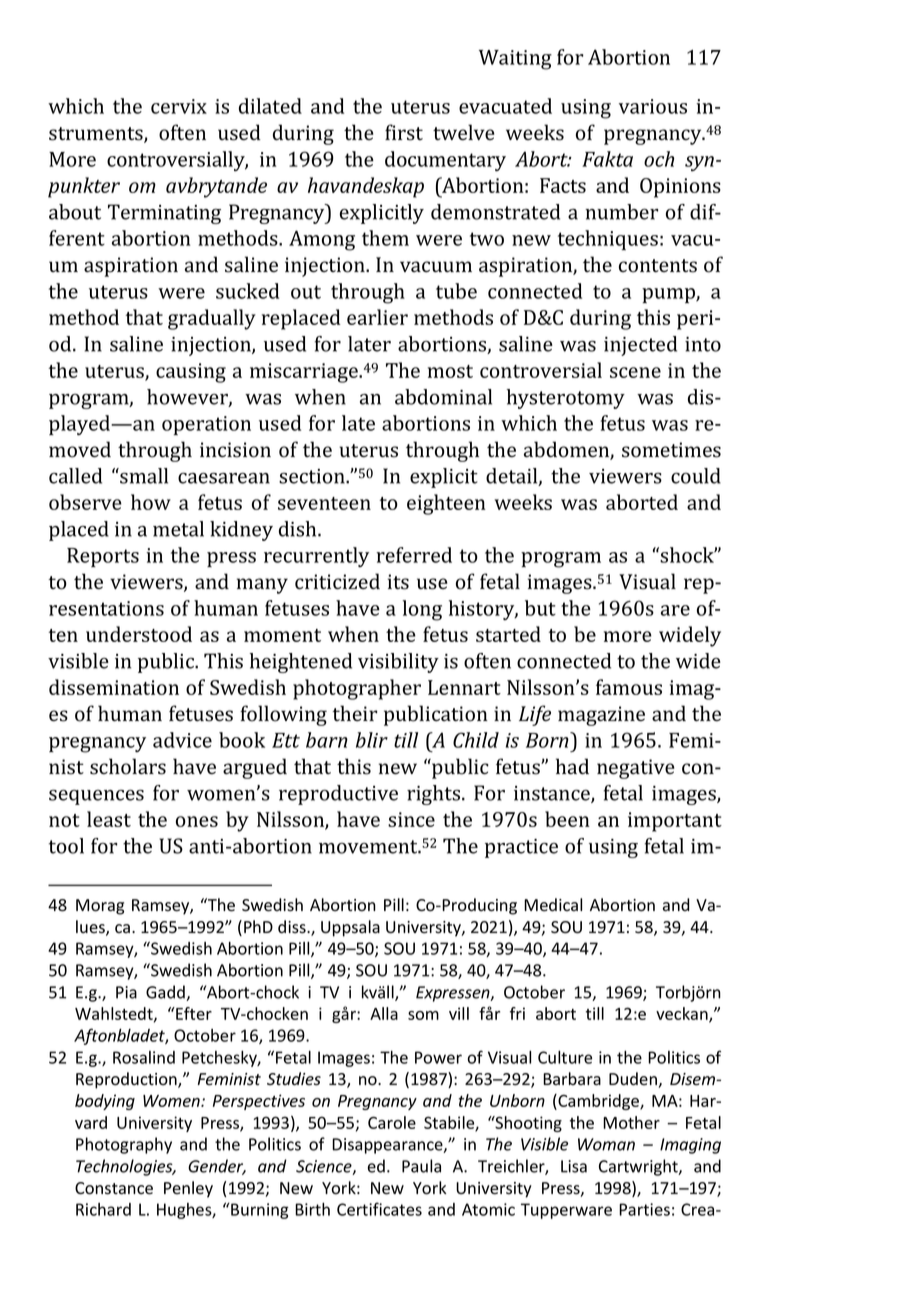 Image resolution: width=924 pixels, height=1308 pixels. Describe the element at coordinates (125, 1167) in the page. I see `Technologies` at that location.
